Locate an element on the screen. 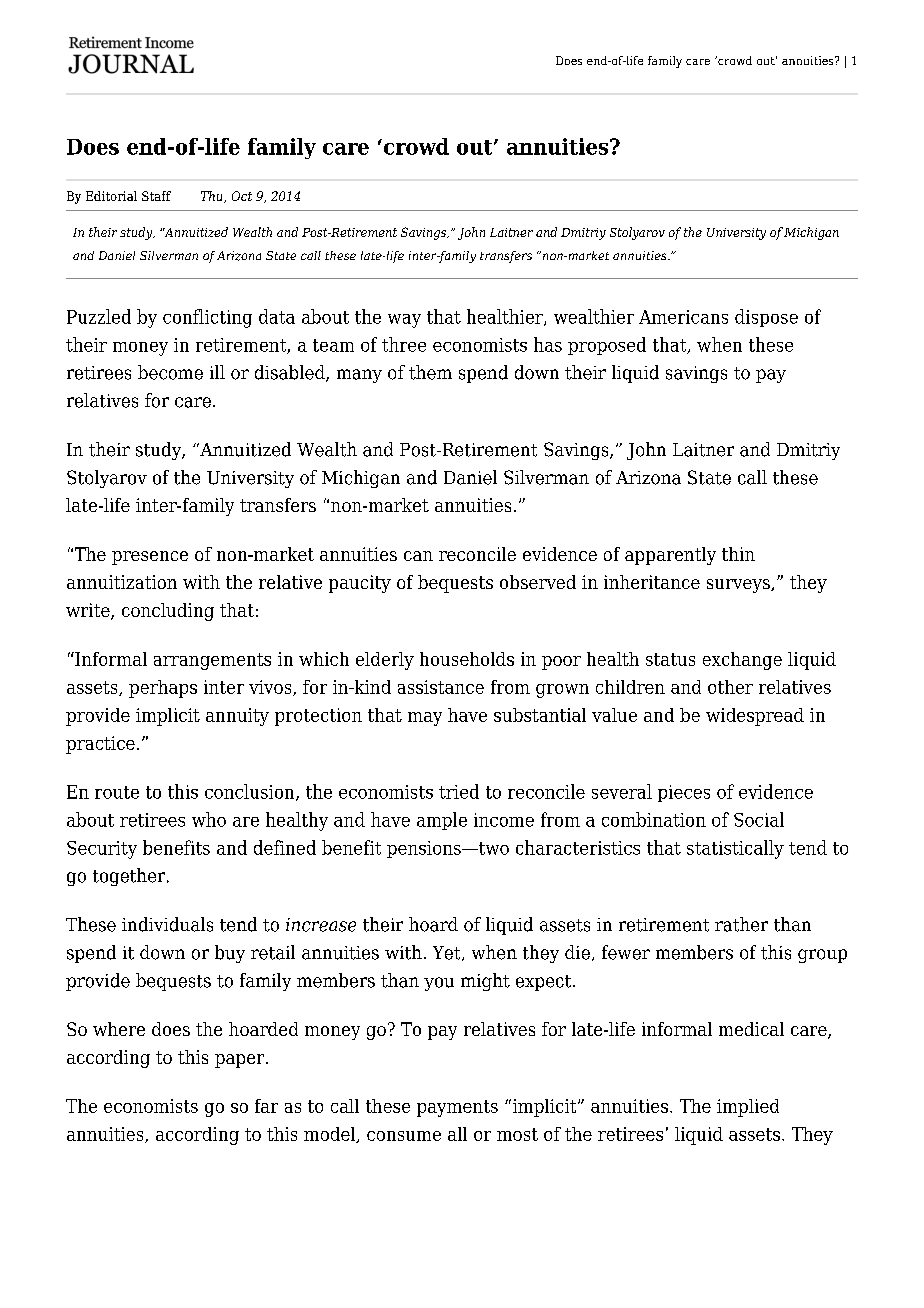 Image resolution: width=924 pixels, height=1308 pixels. households is located at coordinates (467, 659).
